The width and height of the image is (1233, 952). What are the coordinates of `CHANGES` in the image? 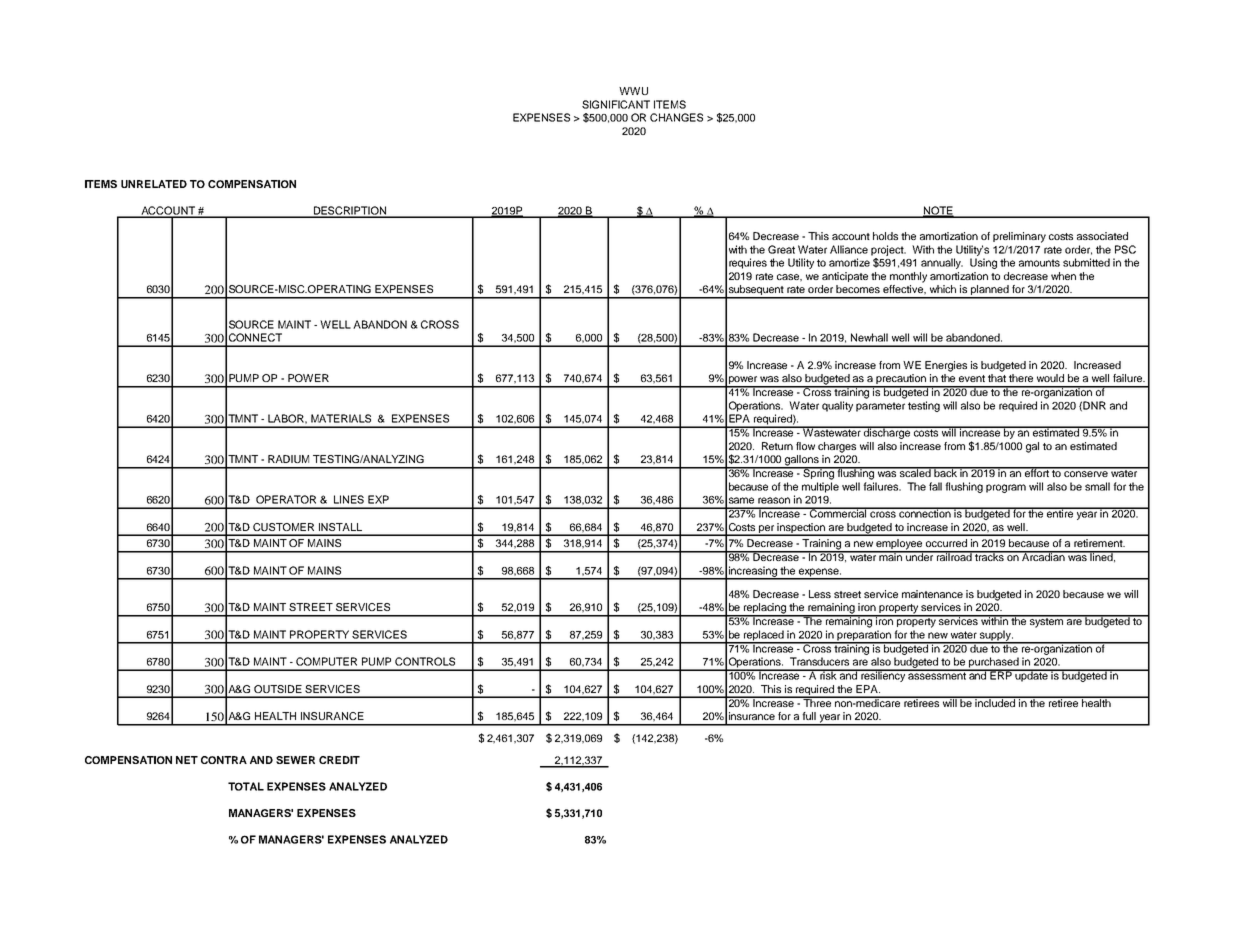 It's located at (676, 117).
